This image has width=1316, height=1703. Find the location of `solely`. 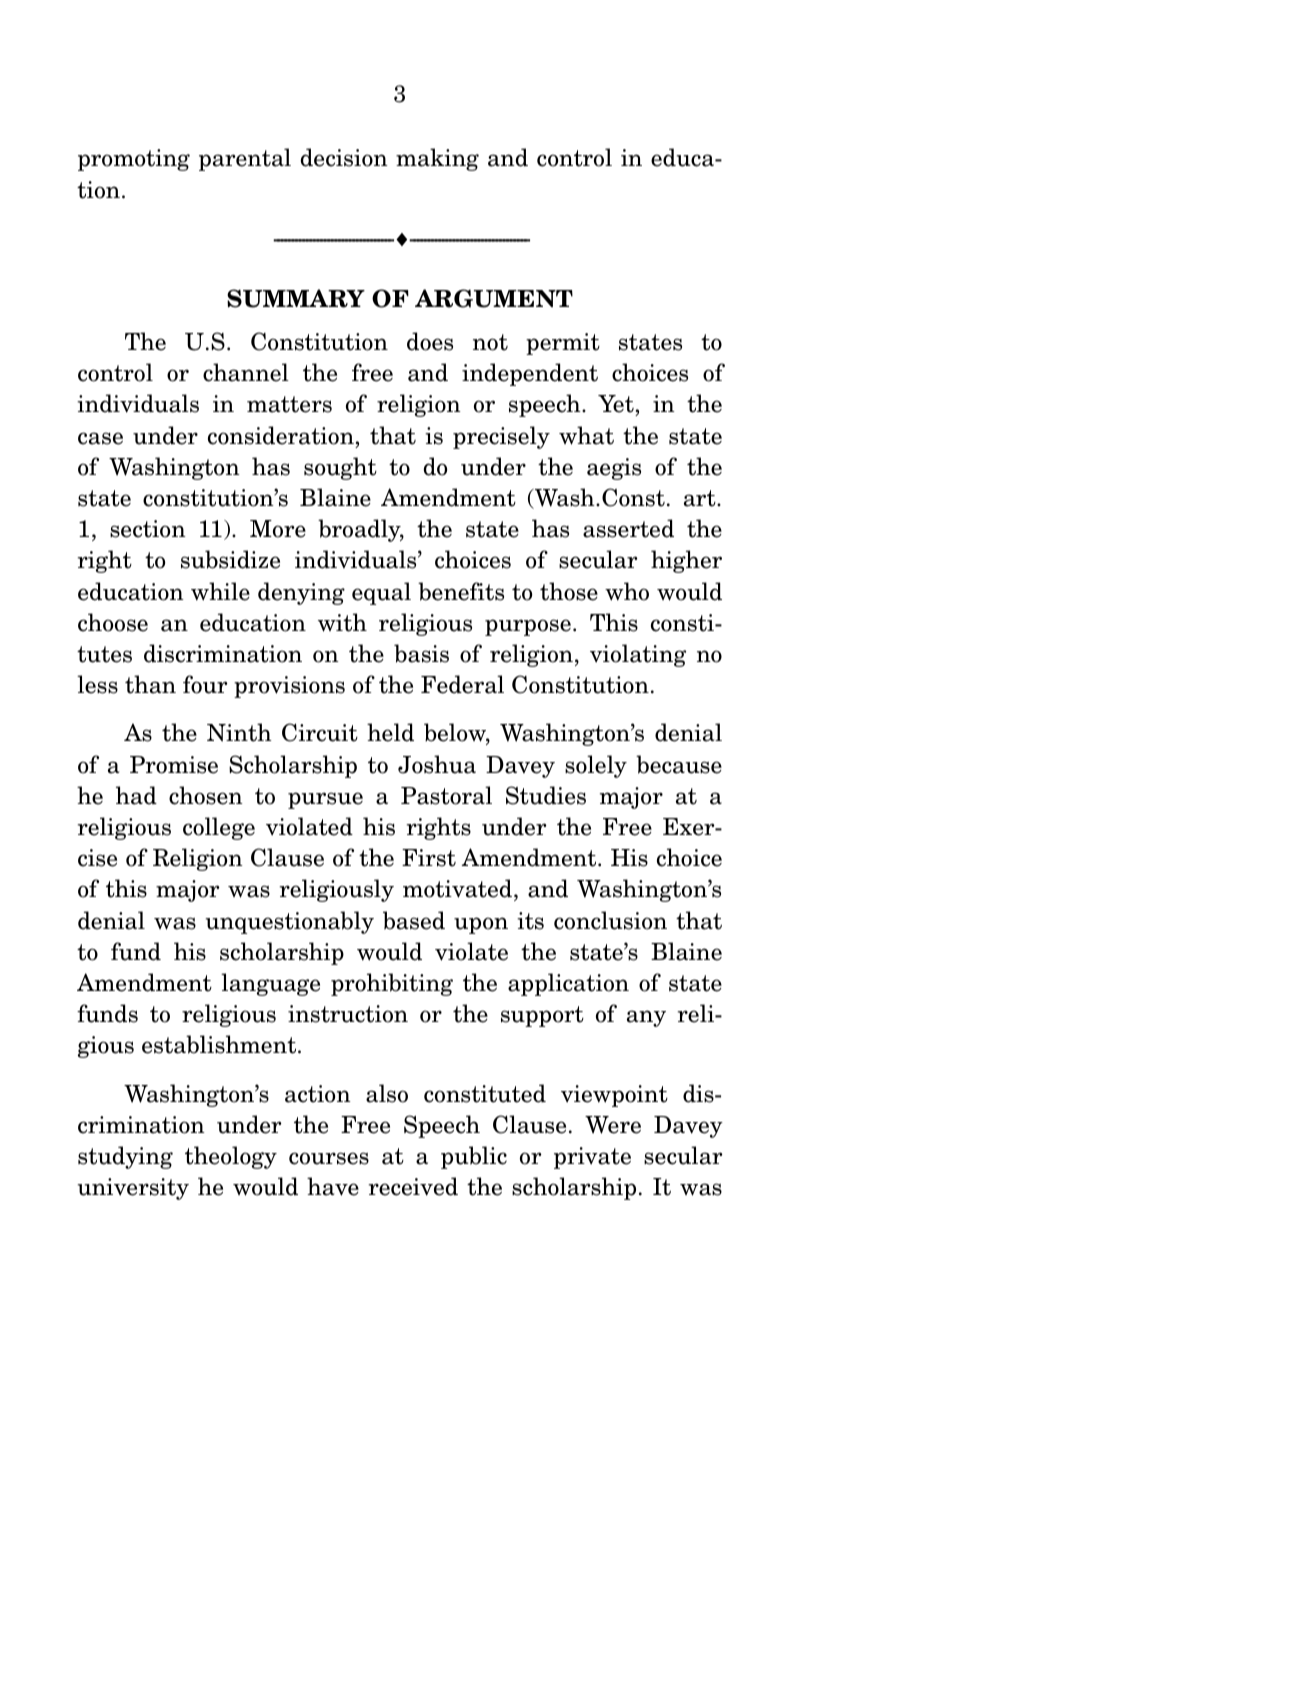

solely is located at coordinates (596, 766).
